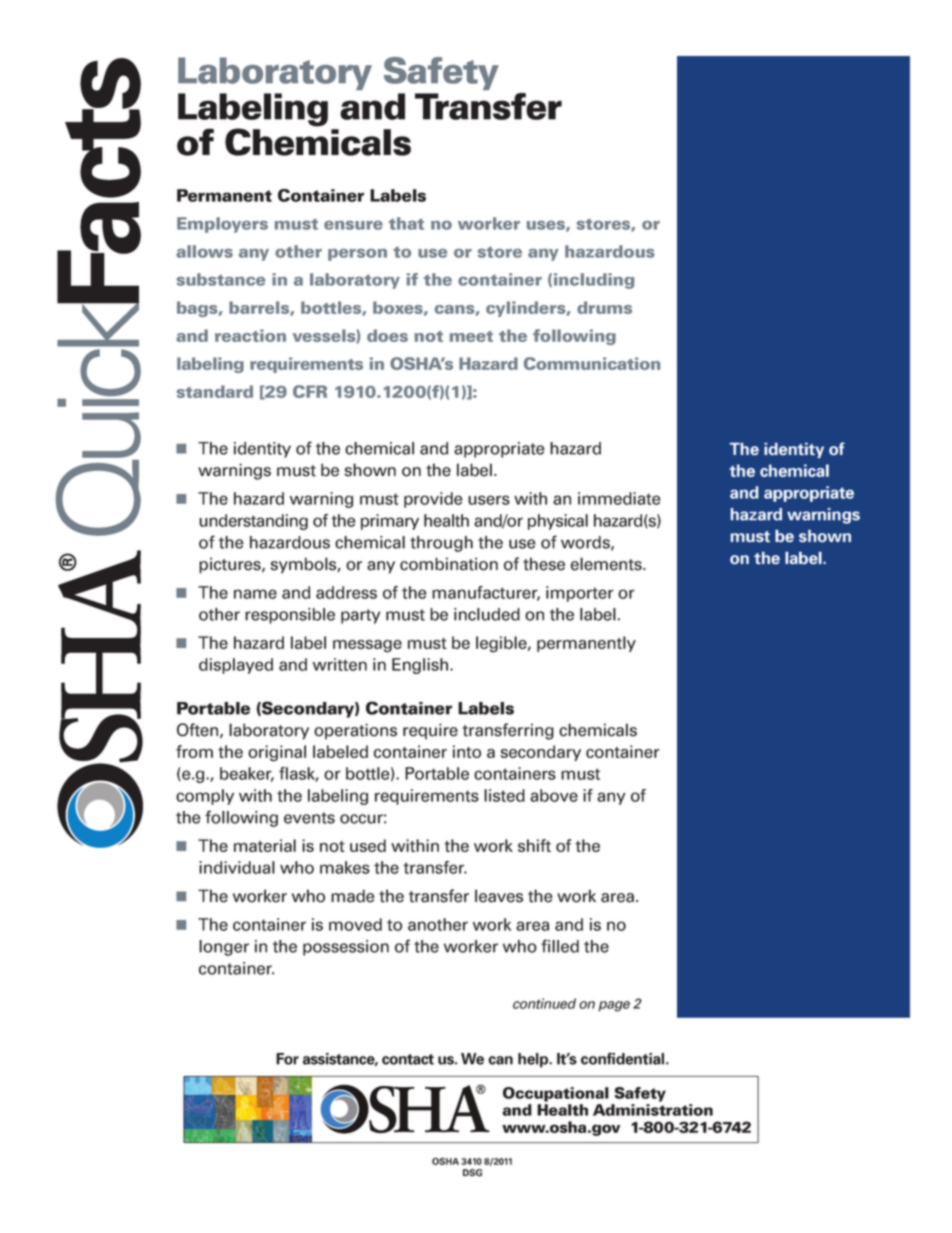 Image resolution: width=952 pixels, height=1233 pixels. I want to click on individual, so click(237, 867).
